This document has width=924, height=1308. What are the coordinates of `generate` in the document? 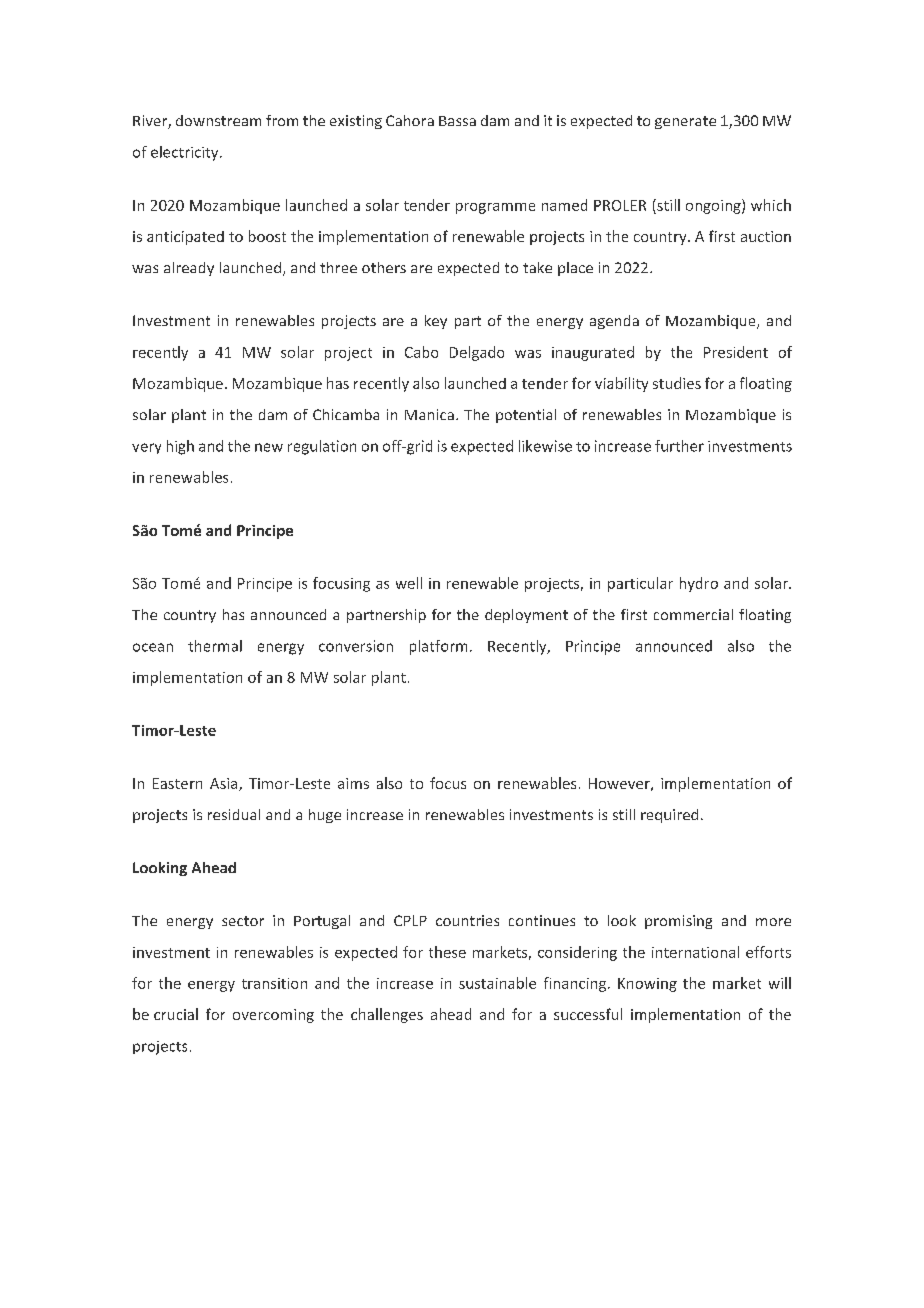 It's located at (685, 122).
